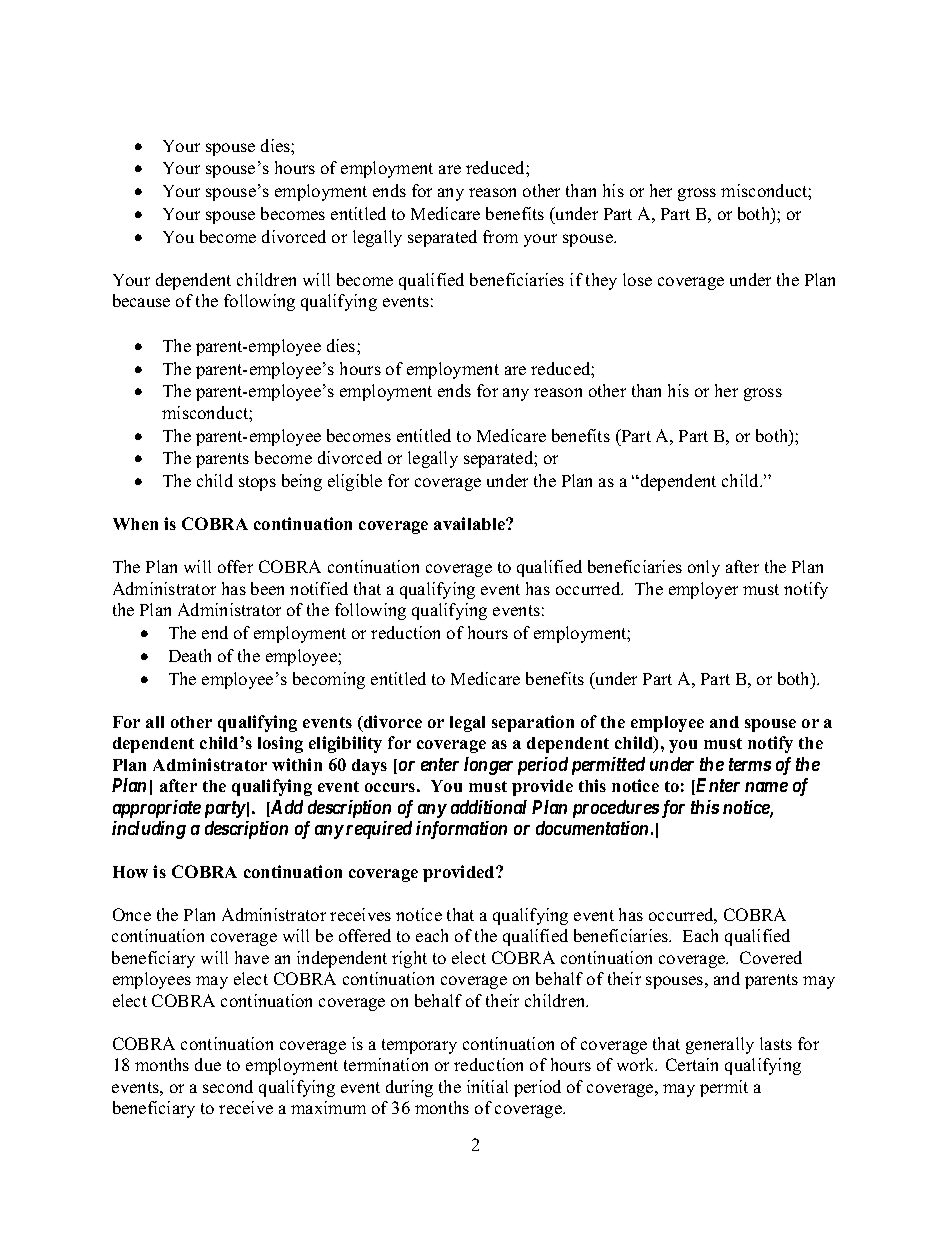 This document has height=1233, width=952. What do you see at coordinates (533, 723) in the document?
I see `separation` at bounding box center [533, 723].
